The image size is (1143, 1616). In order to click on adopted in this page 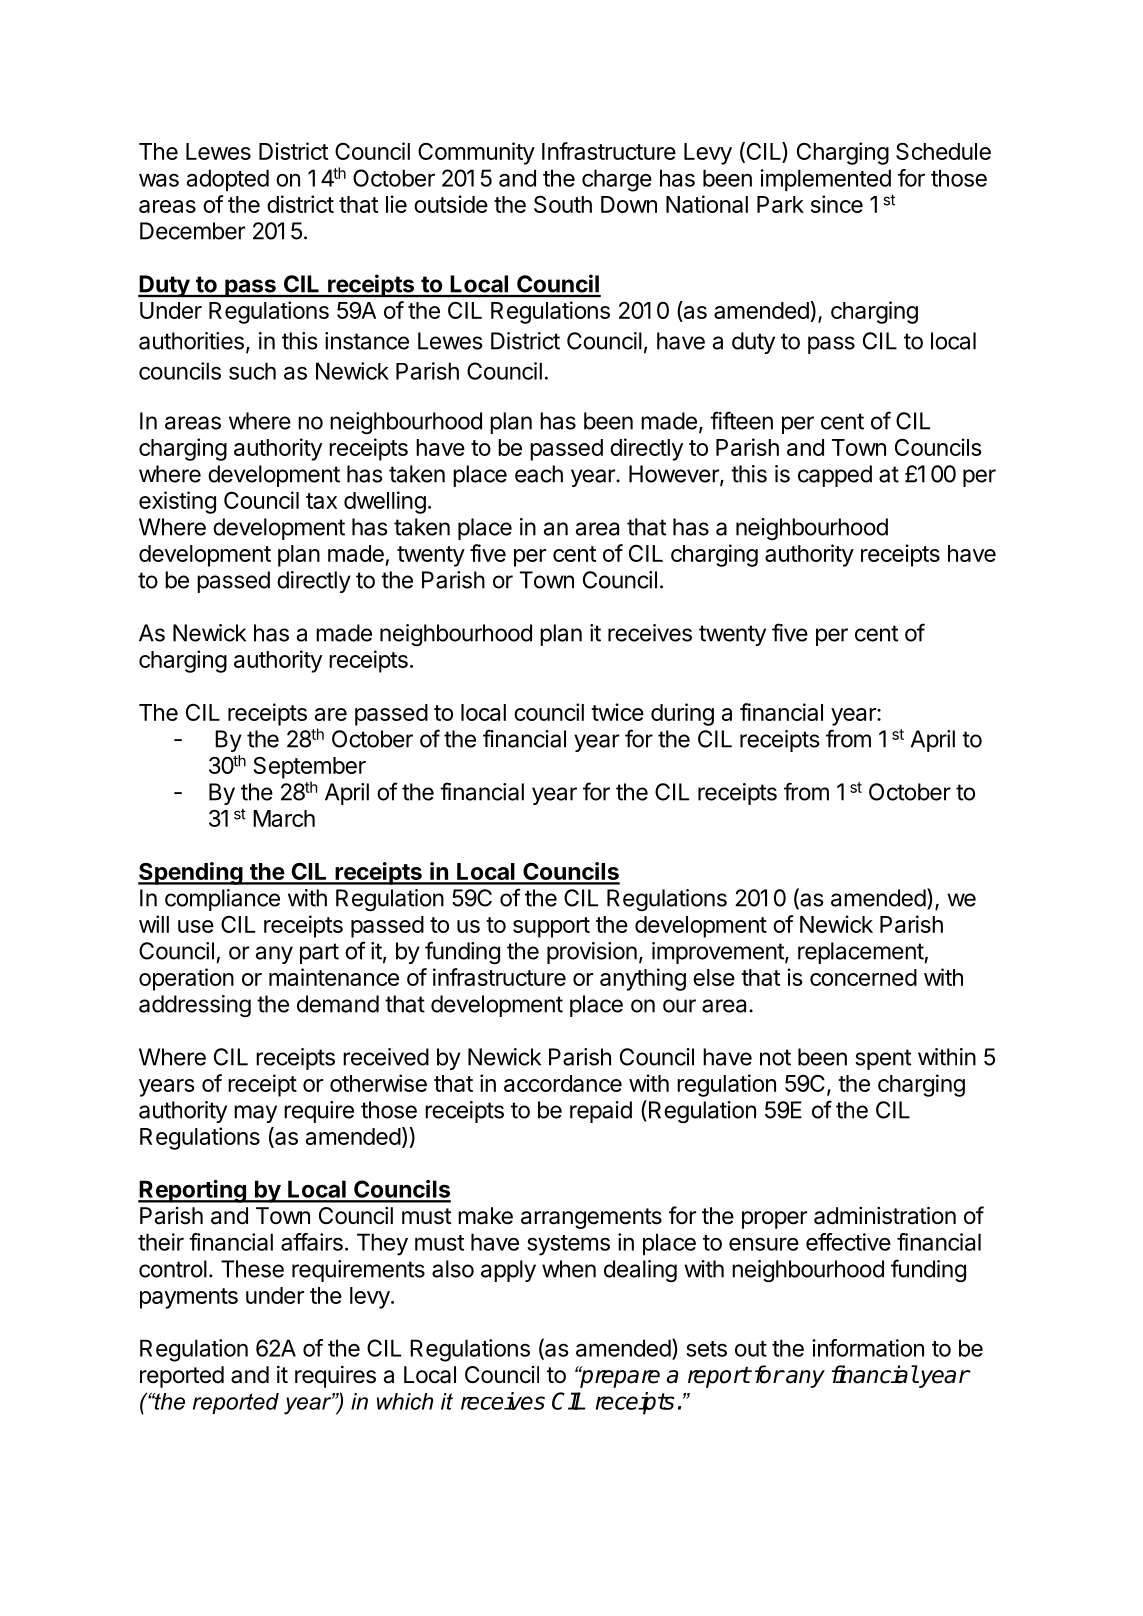, I will do `click(228, 180)`.
